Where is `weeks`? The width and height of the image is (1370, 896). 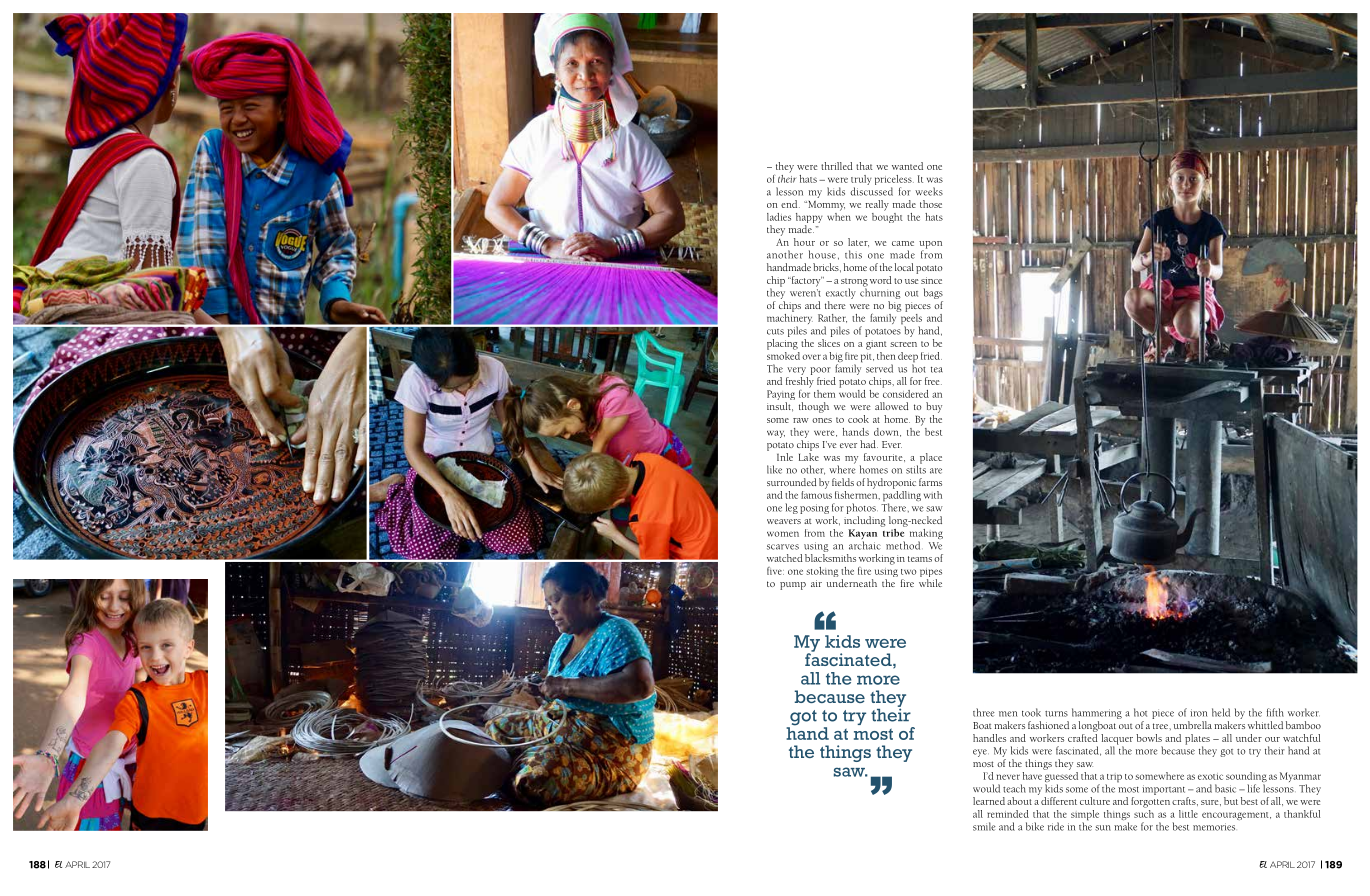 weeks is located at coordinates (929, 191).
